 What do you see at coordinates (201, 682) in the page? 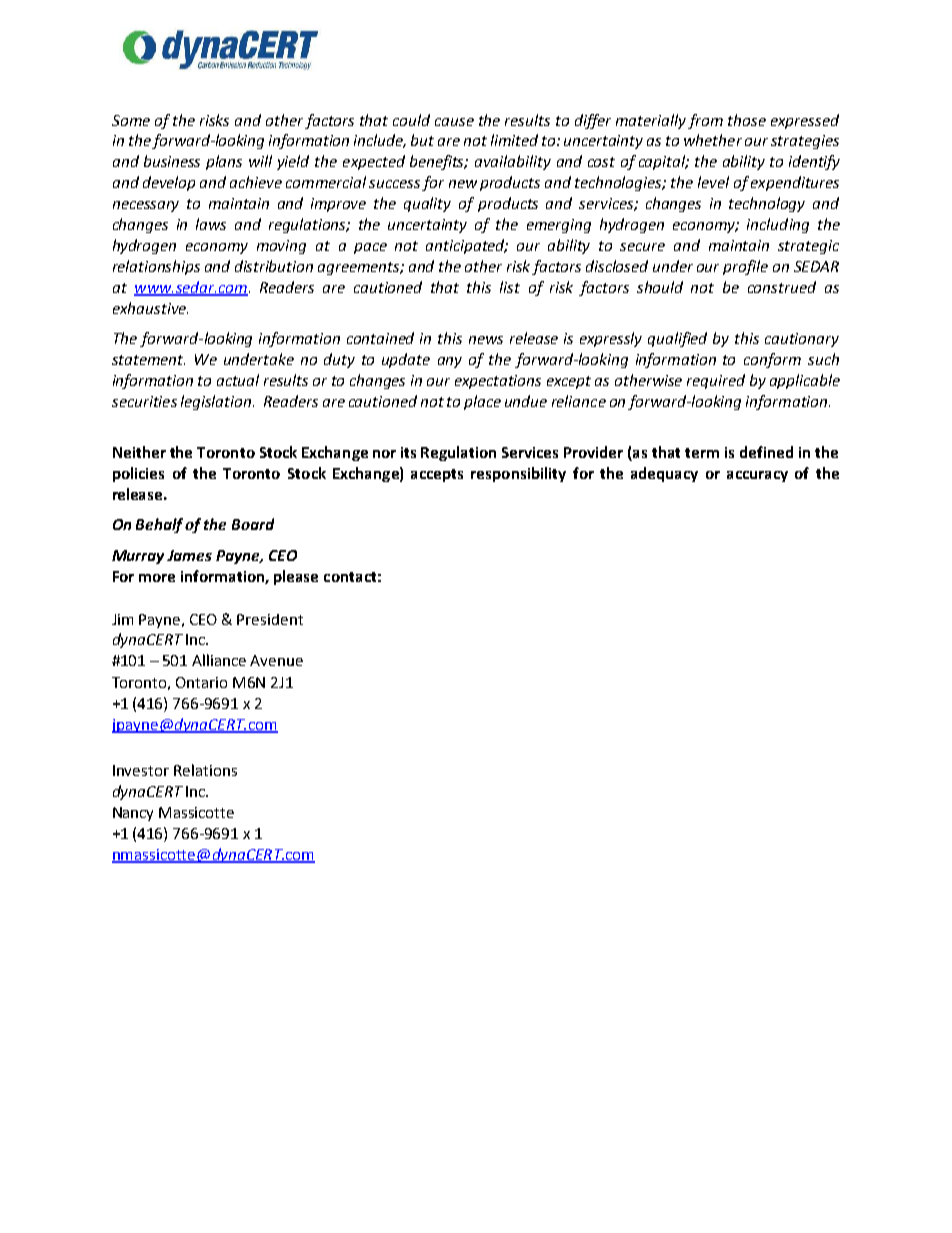
I see `Ontario` at bounding box center [201, 682].
